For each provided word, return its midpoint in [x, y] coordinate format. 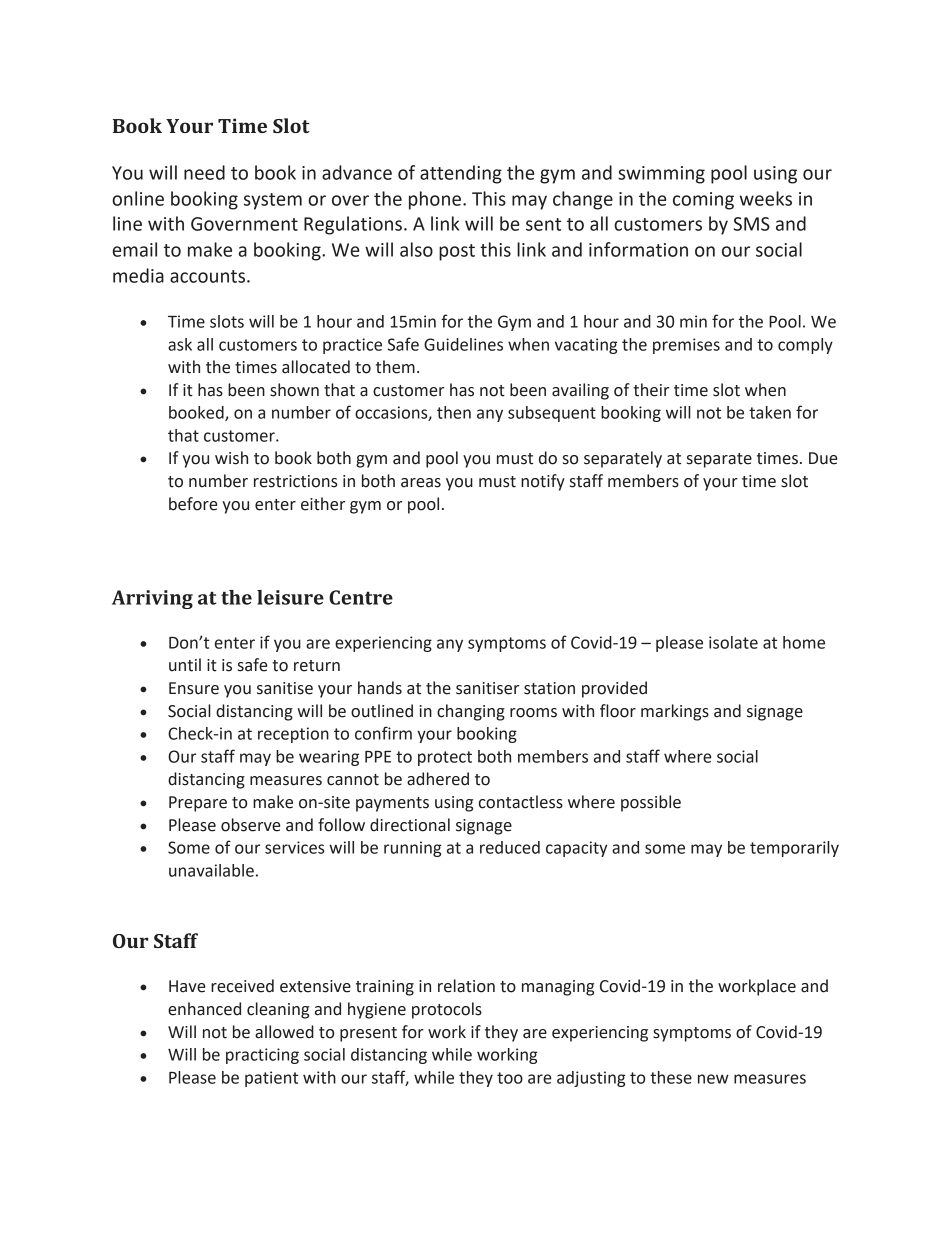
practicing [262, 1056]
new [713, 1079]
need [204, 172]
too [510, 1078]
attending [461, 174]
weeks [766, 198]
